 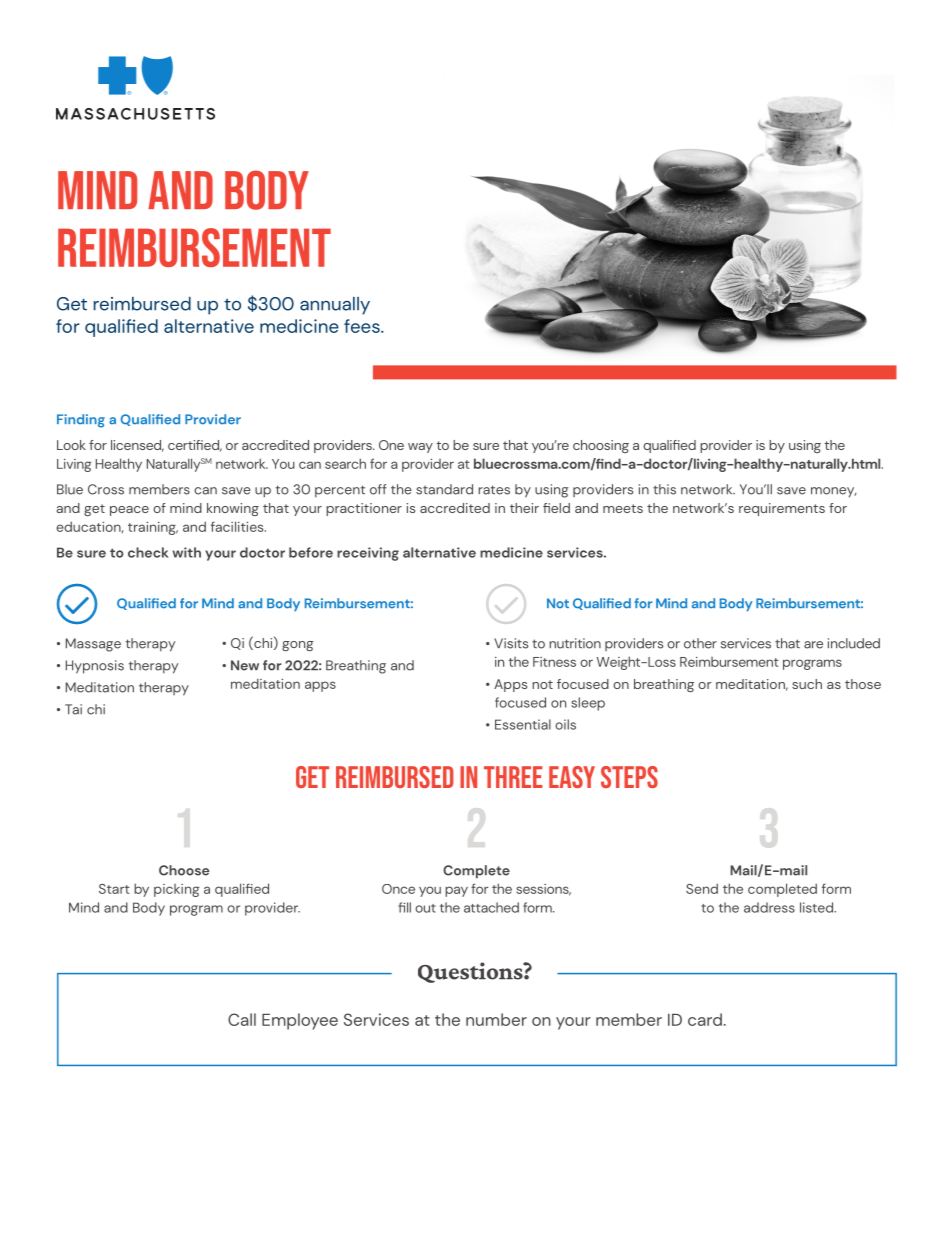 I want to click on fees, so click(x=363, y=326).
